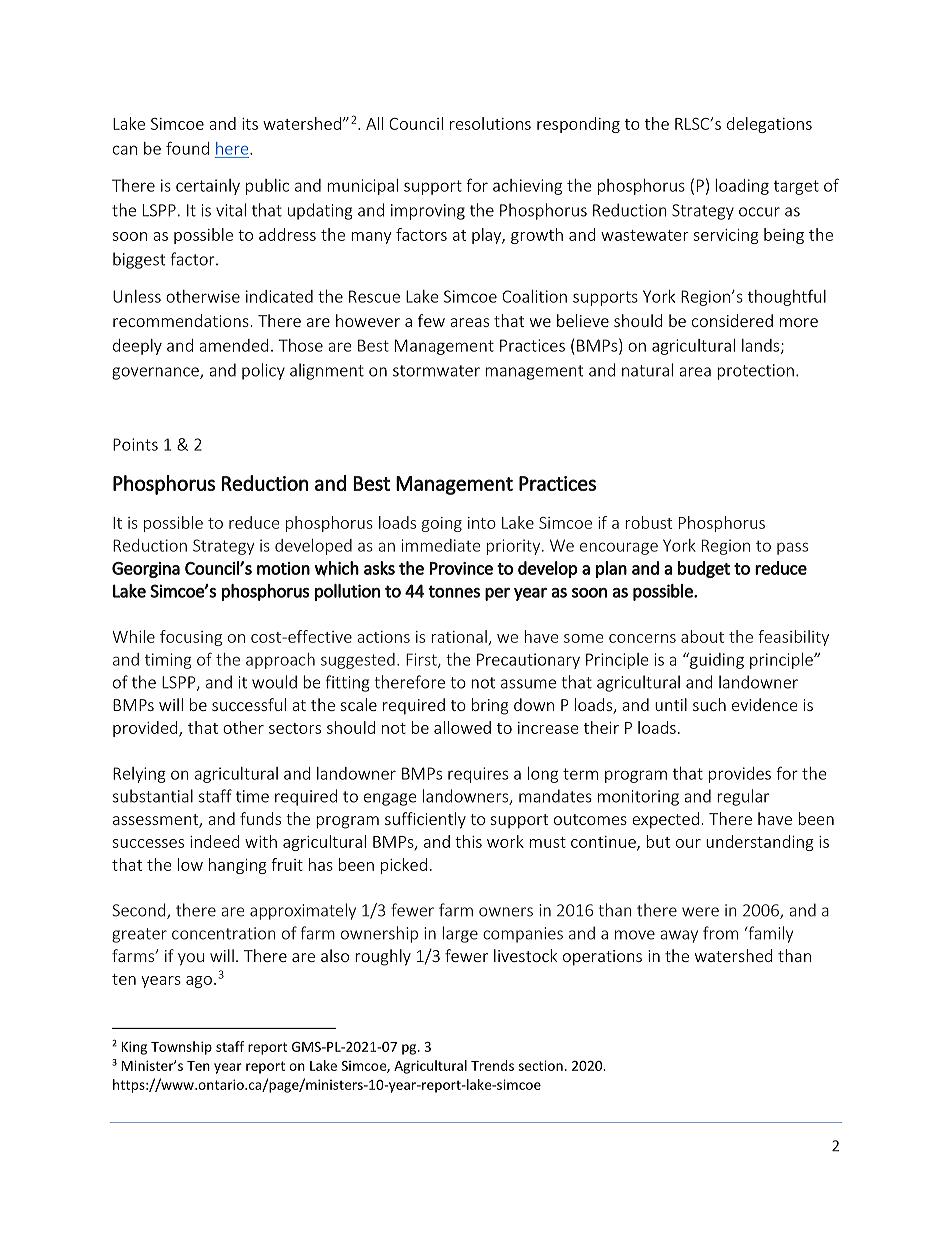 The height and width of the page is (1233, 952). What do you see at coordinates (233, 345) in the page?
I see `amended` at bounding box center [233, 345].
